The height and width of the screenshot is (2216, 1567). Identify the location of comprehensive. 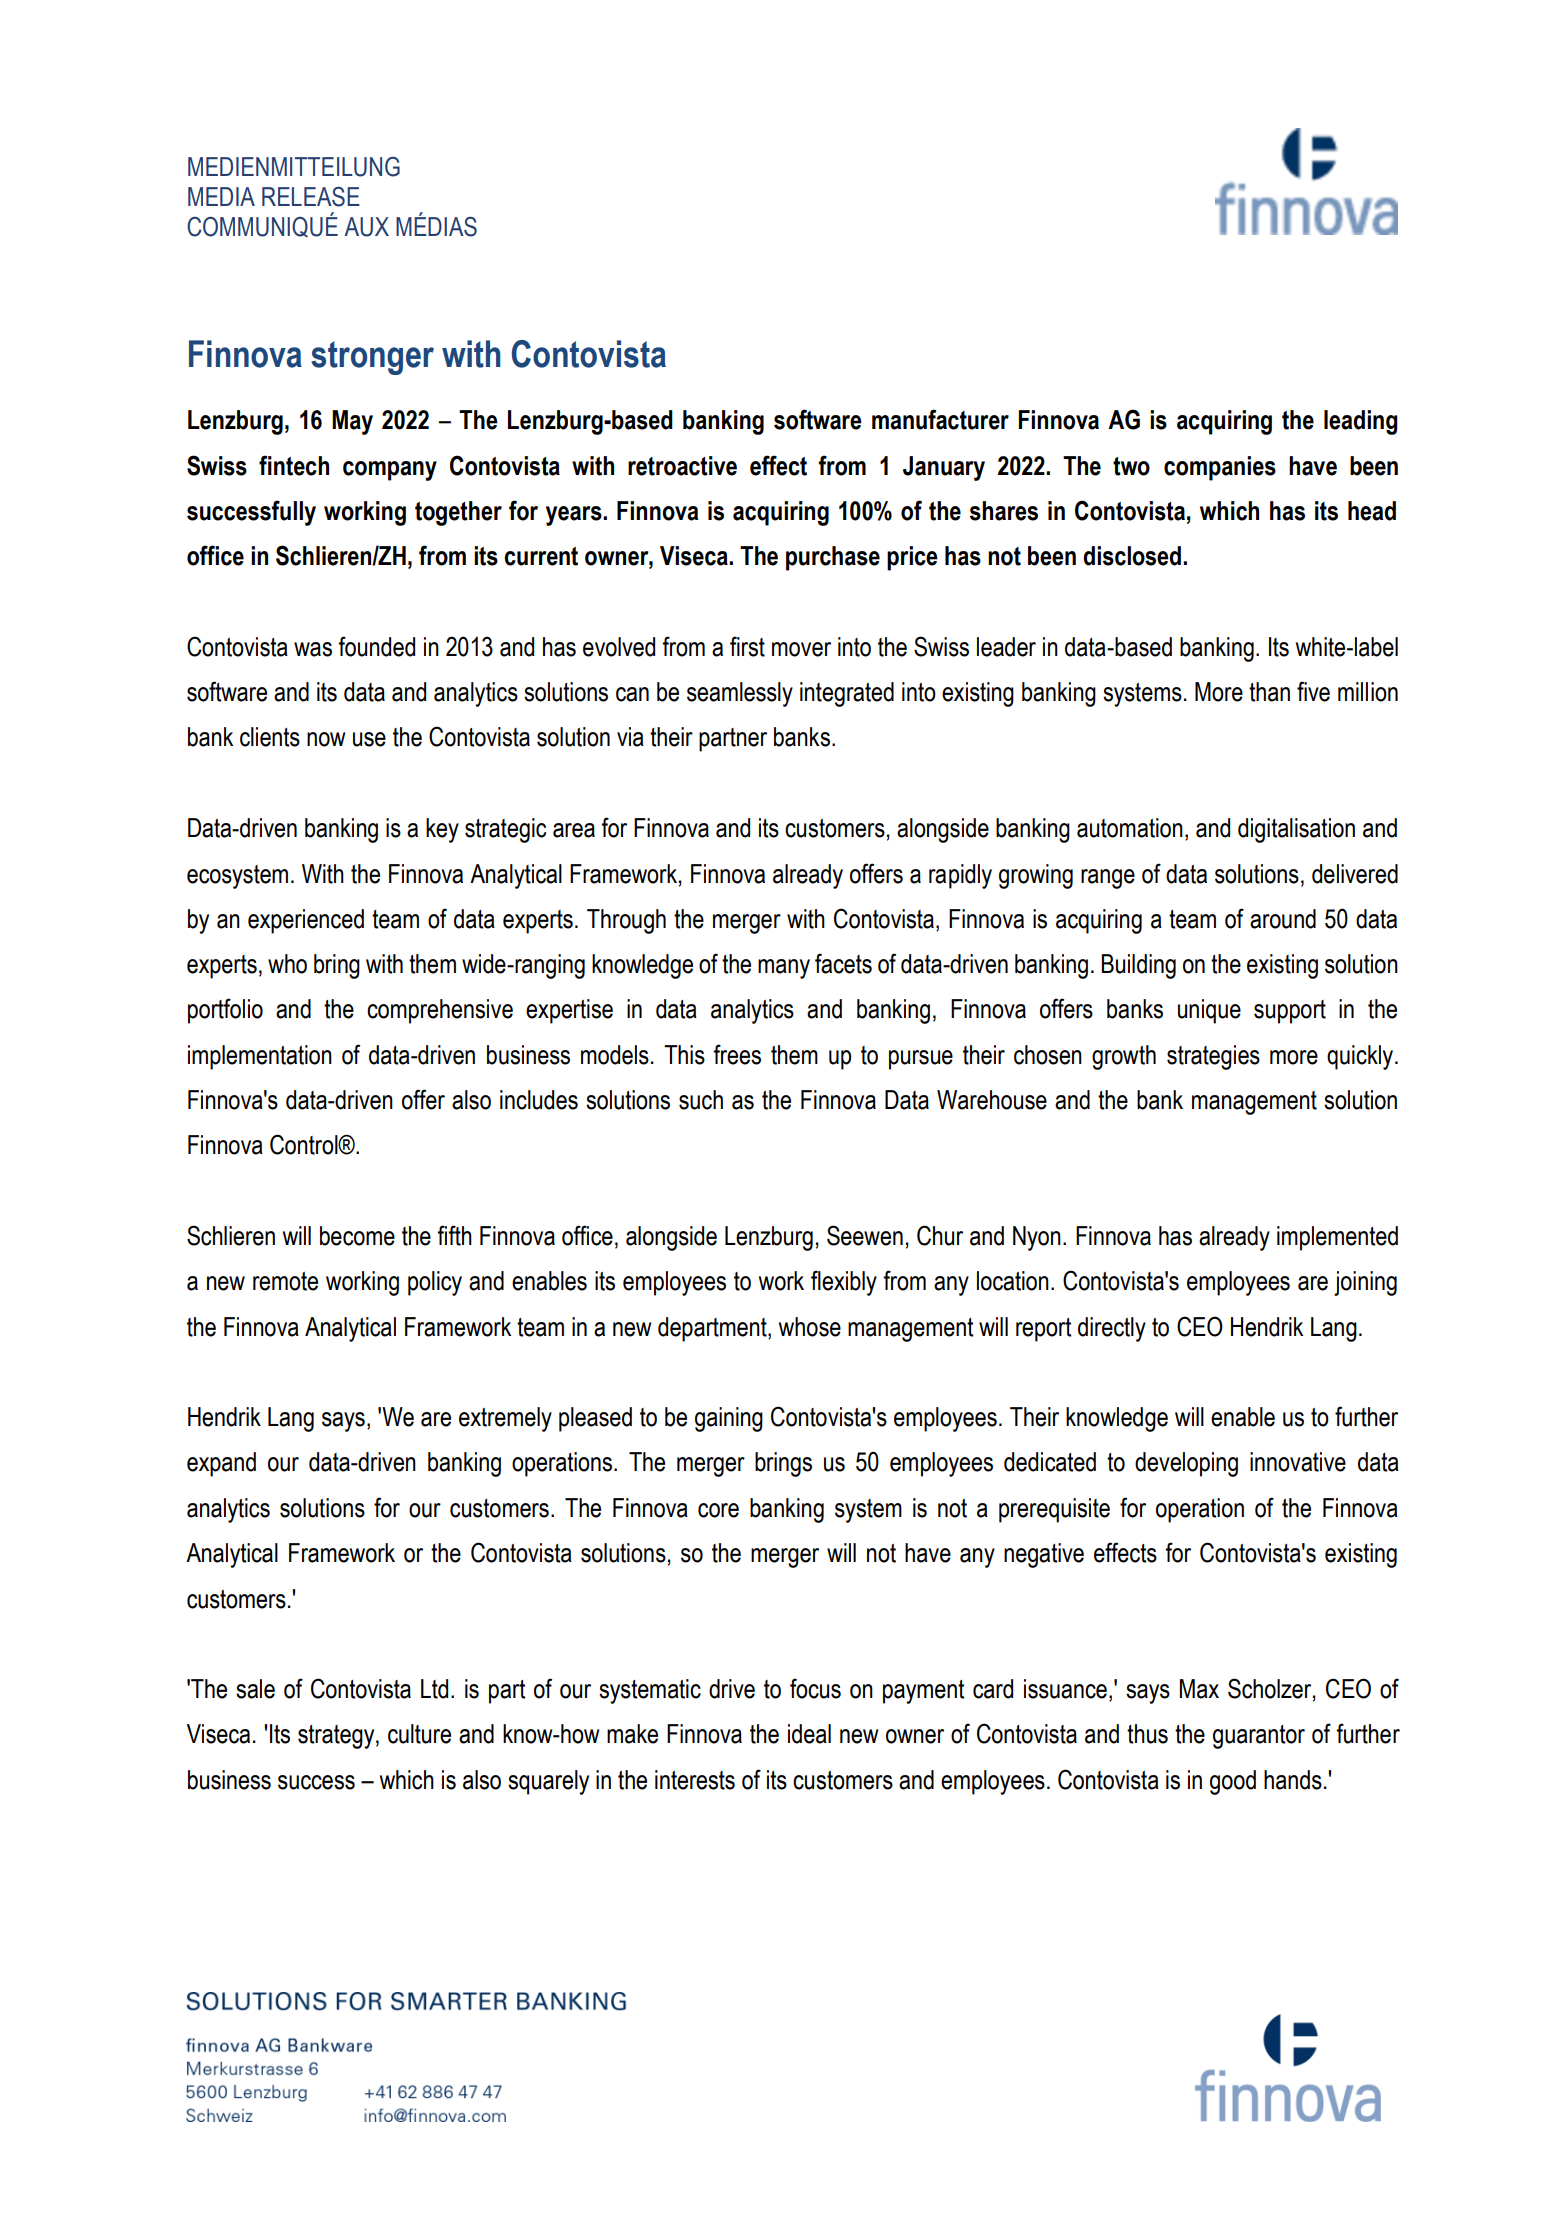
(440, 1011).
